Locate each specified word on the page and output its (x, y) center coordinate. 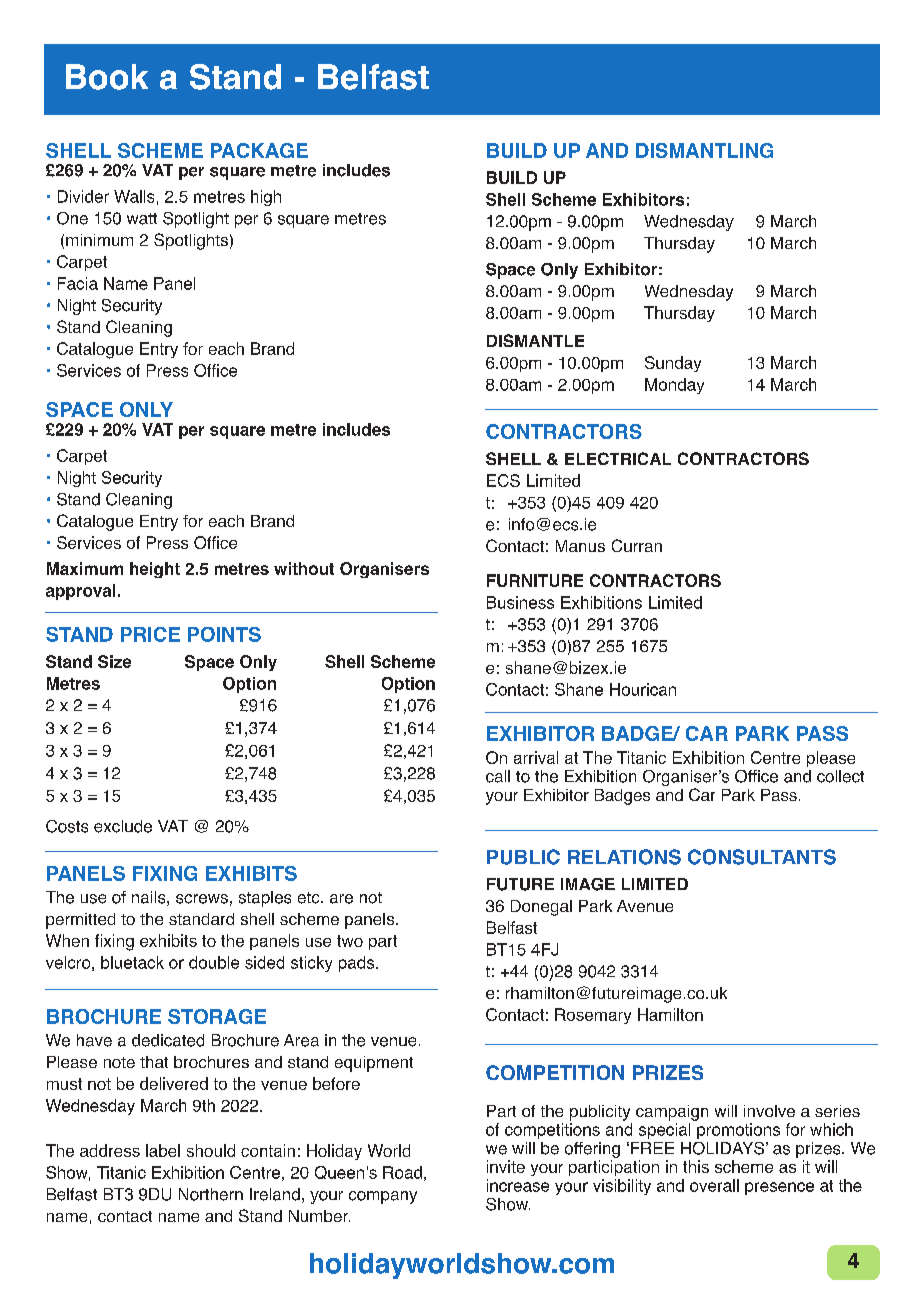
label (163, 1150)
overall (714, 1185)
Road (402, 1172)
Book (107, 77)
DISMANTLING (704, 150)
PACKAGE (259, 150)
